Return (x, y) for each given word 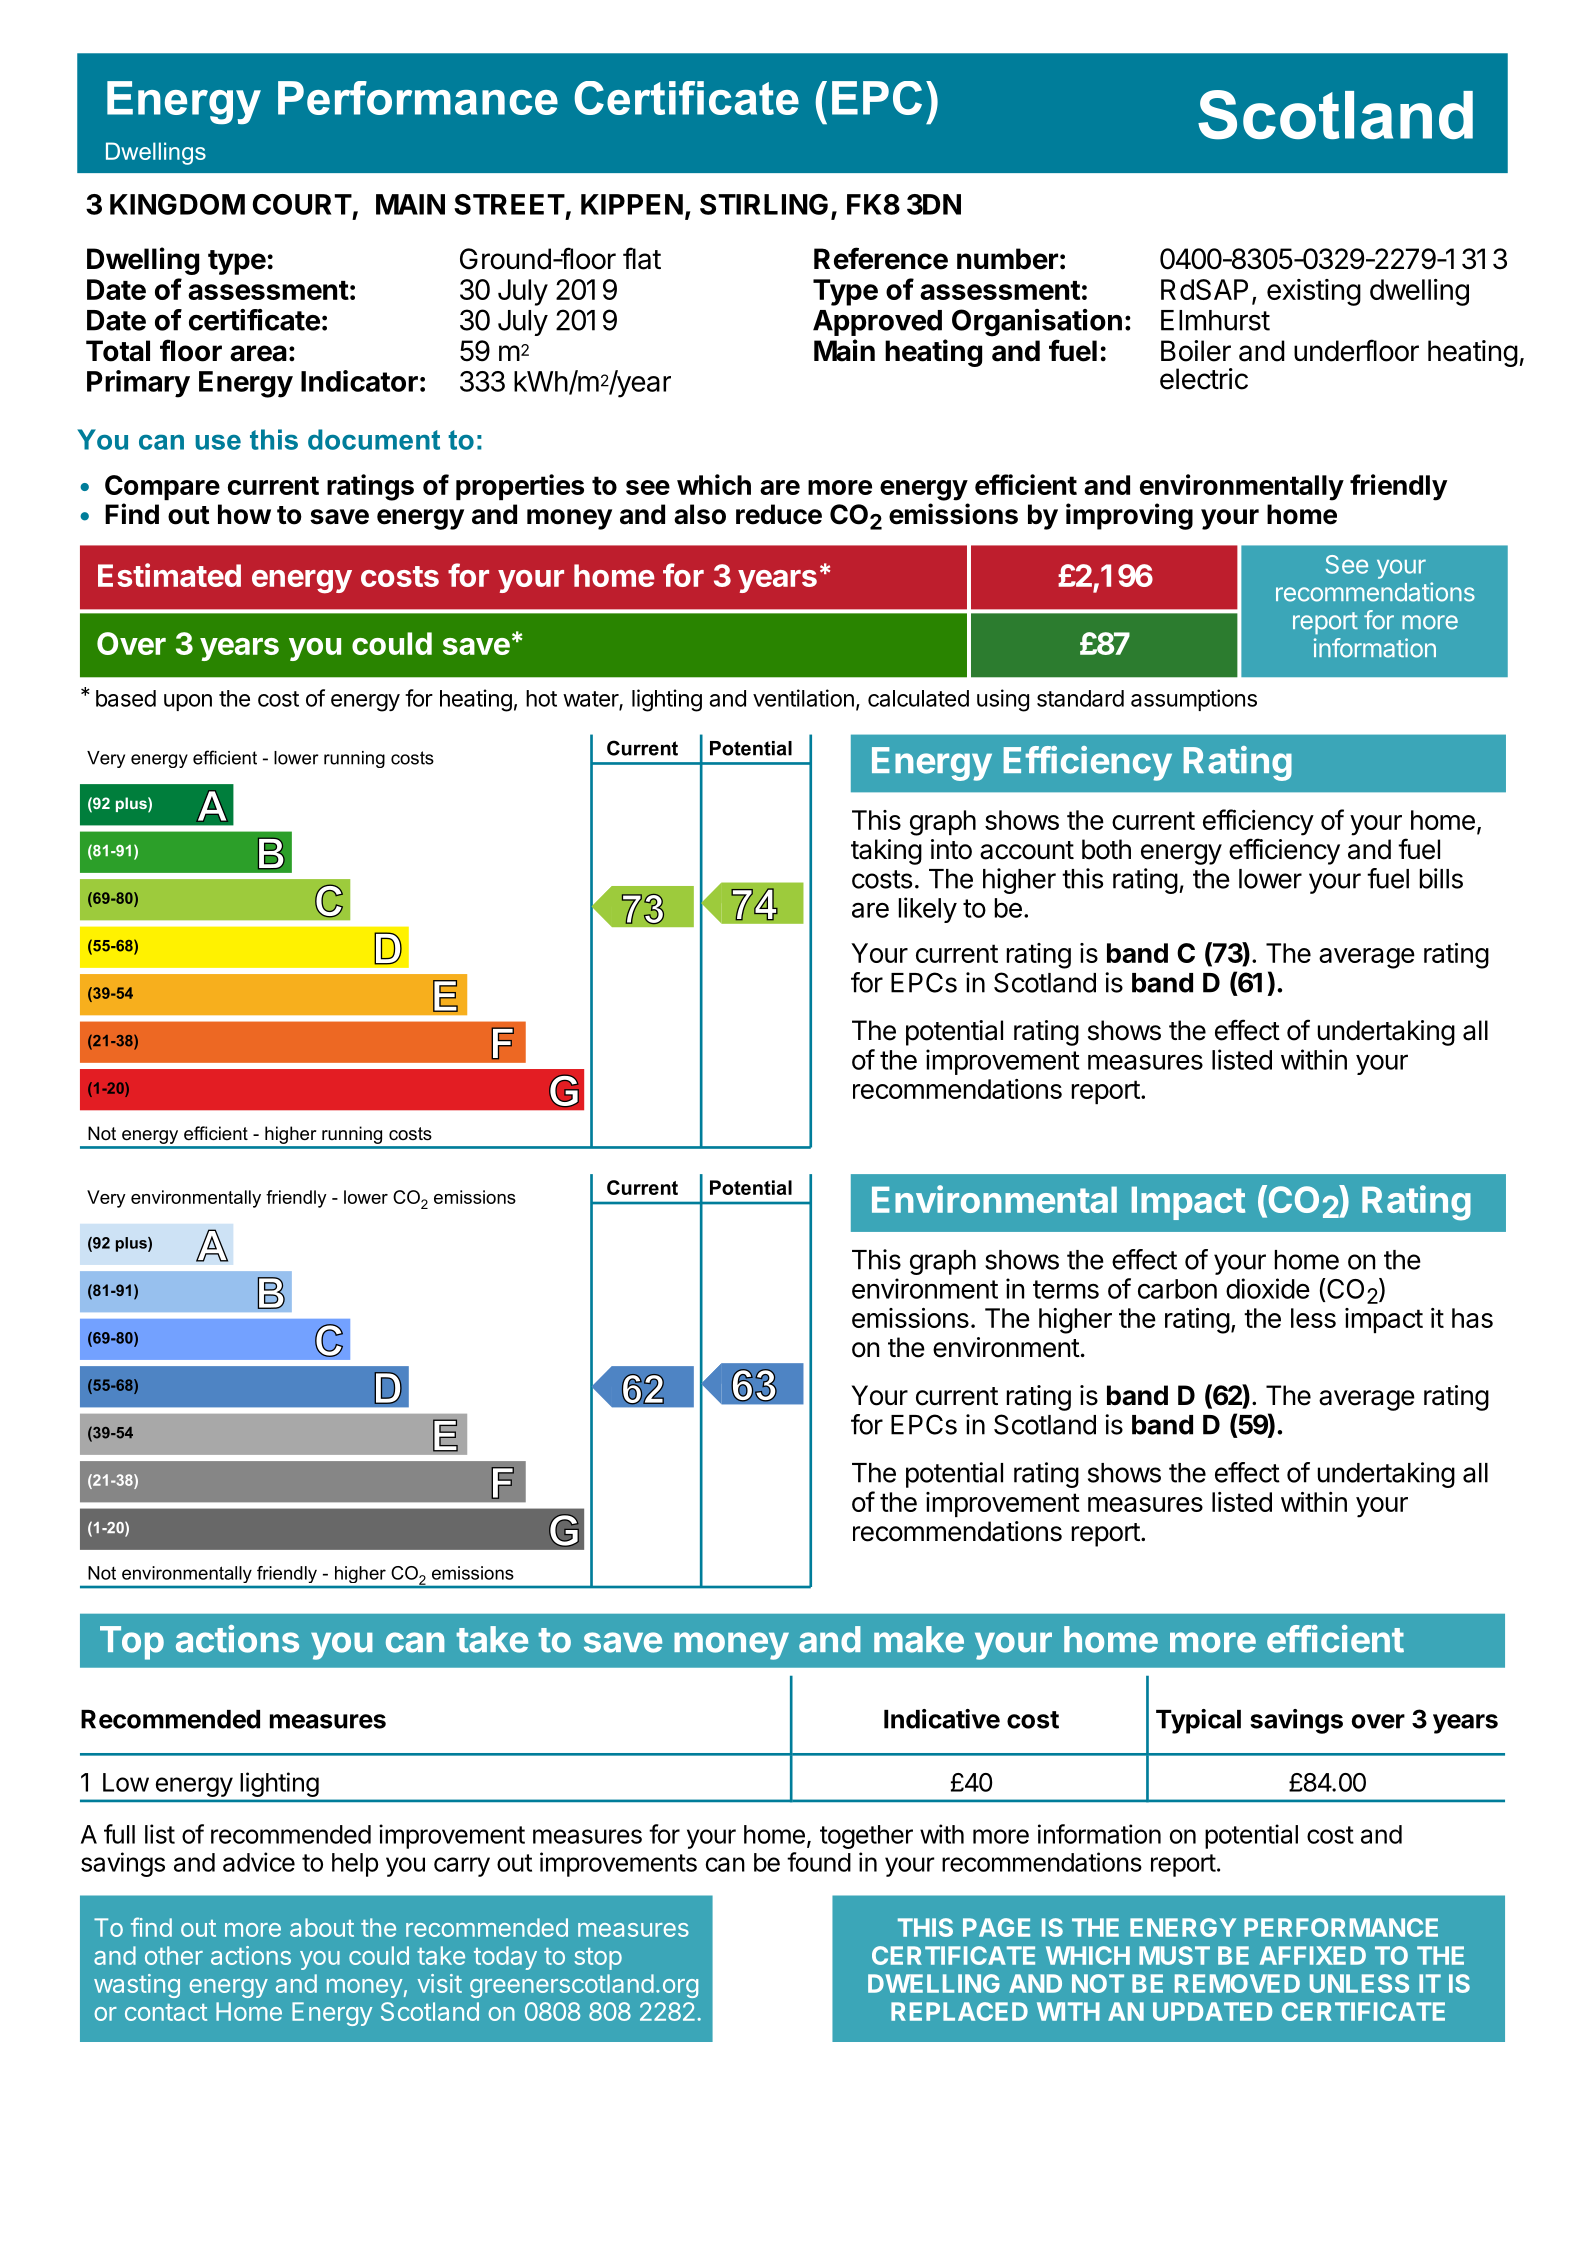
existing (1314, 292)
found (819, 1862)
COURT (302, 204)
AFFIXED (1313, 1955)
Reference (881, 258)
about (322, 1927)
